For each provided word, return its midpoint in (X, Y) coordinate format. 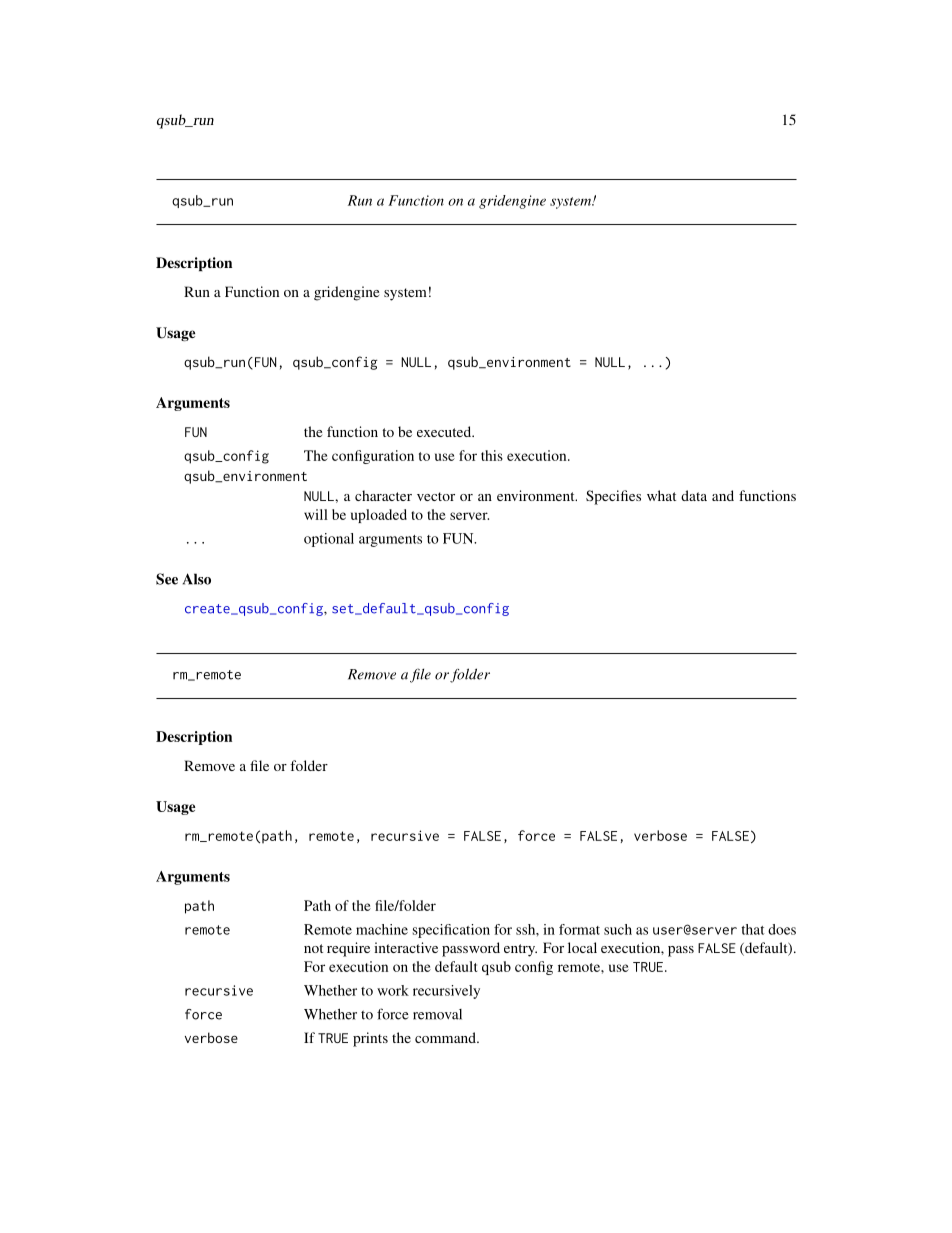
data (694, 495)
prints (370, 1039)
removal (437, 1014)
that (752, 929)
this (492, 455)
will (316, 514)
